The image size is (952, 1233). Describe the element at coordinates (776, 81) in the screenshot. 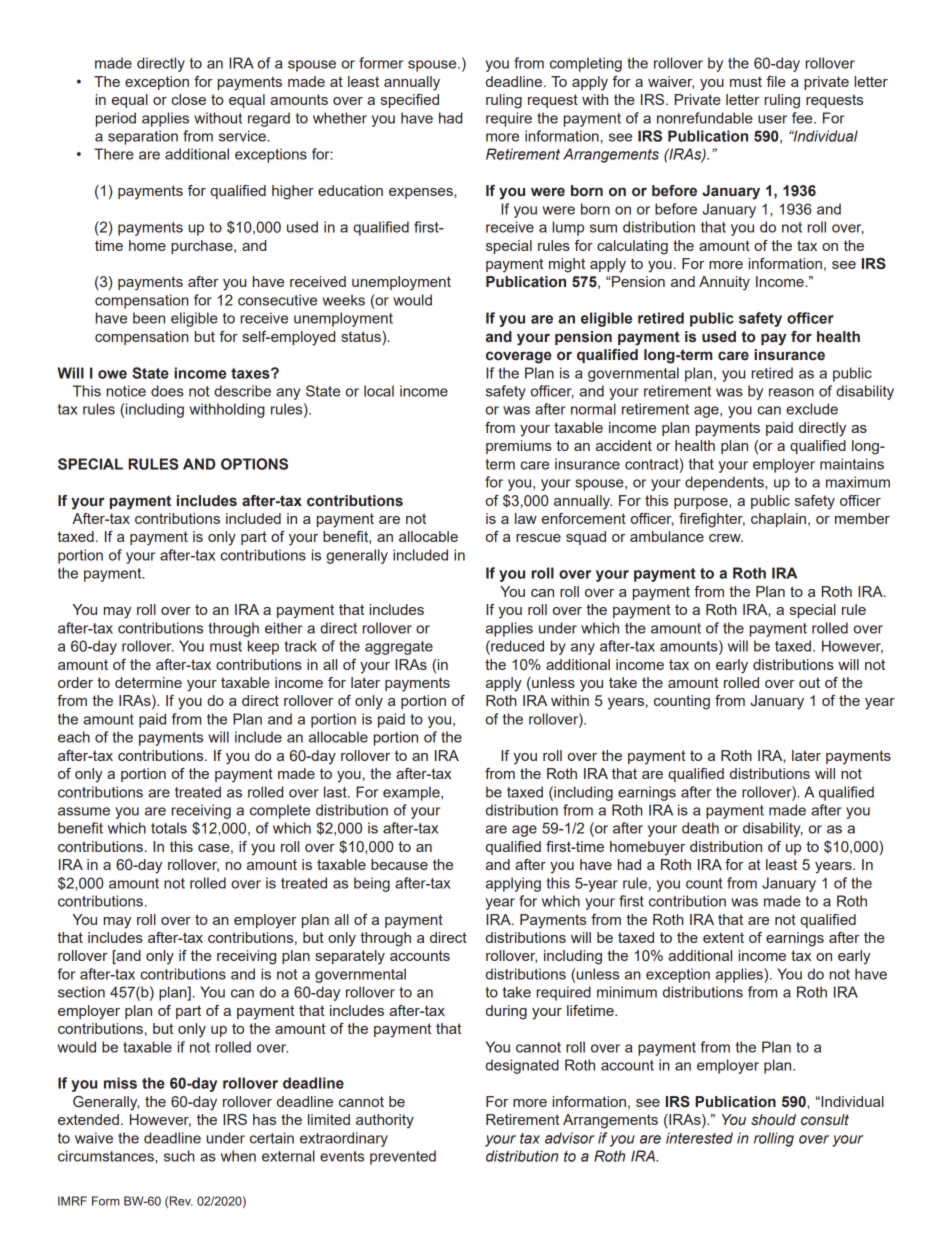

I see `file` at that location.
